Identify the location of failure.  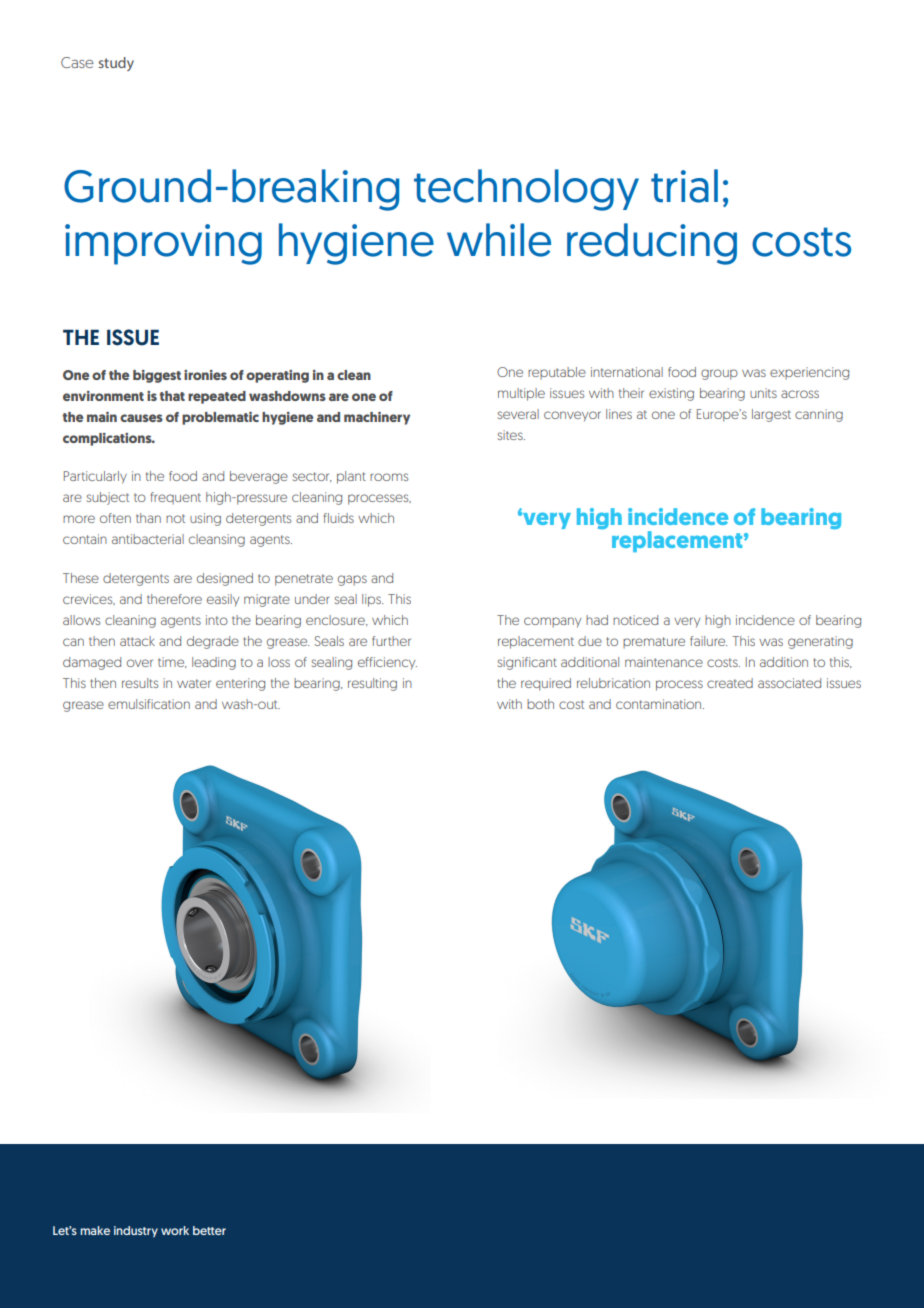
(708, 641).
